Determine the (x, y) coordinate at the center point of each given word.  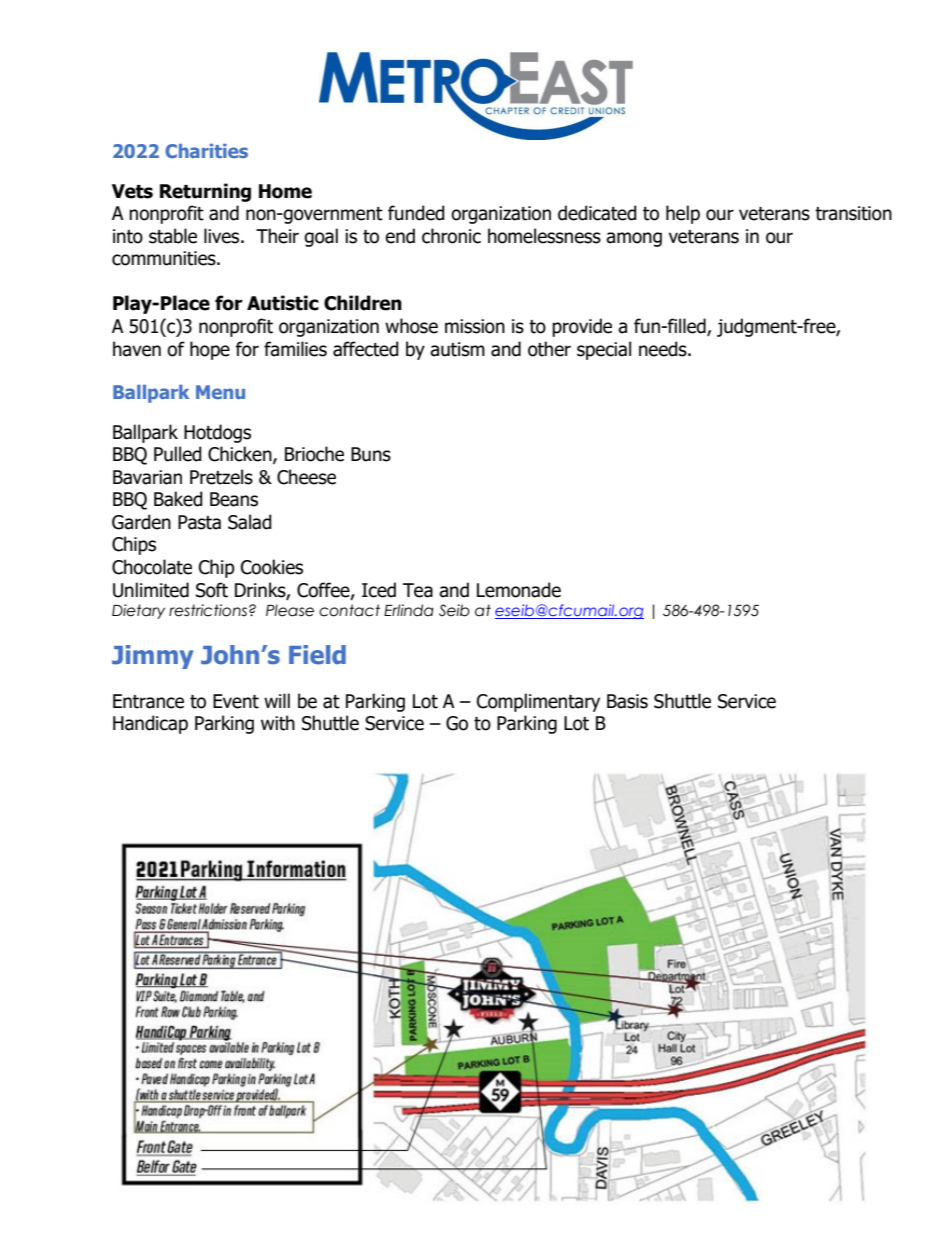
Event (236, 701)
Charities (206, 151)
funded (416, 213)
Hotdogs (217, 433)
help (683, 214)
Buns (371, 454)
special (604, 350)
